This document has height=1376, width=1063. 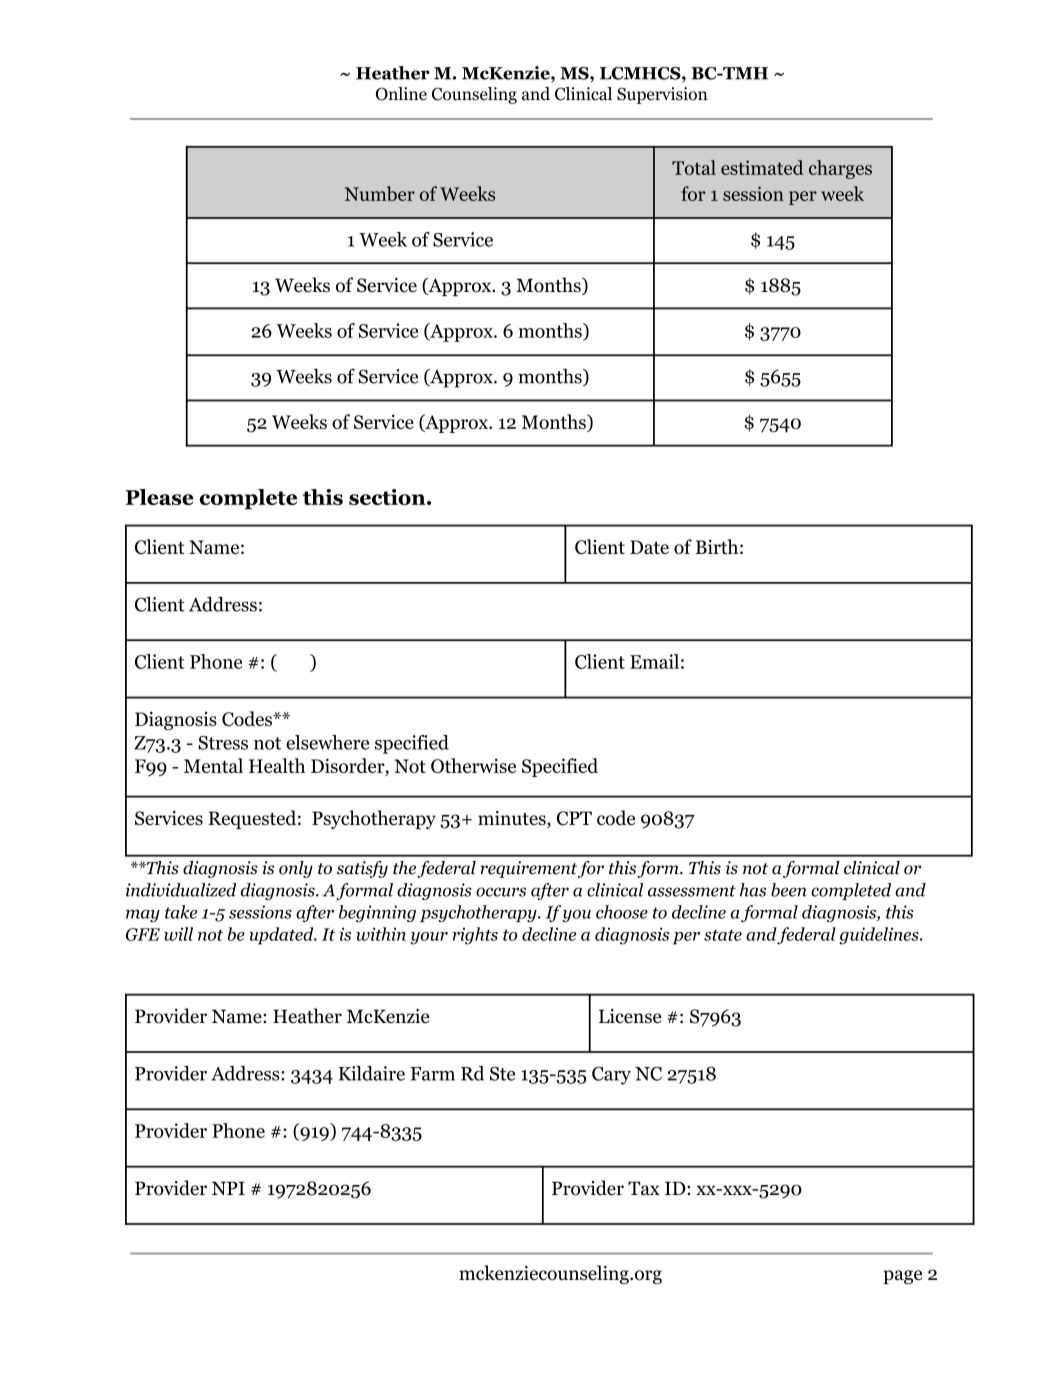 What do you see at coordinates (380, 193) in the document?
I see `Number` at bounding box center [380, 193].
